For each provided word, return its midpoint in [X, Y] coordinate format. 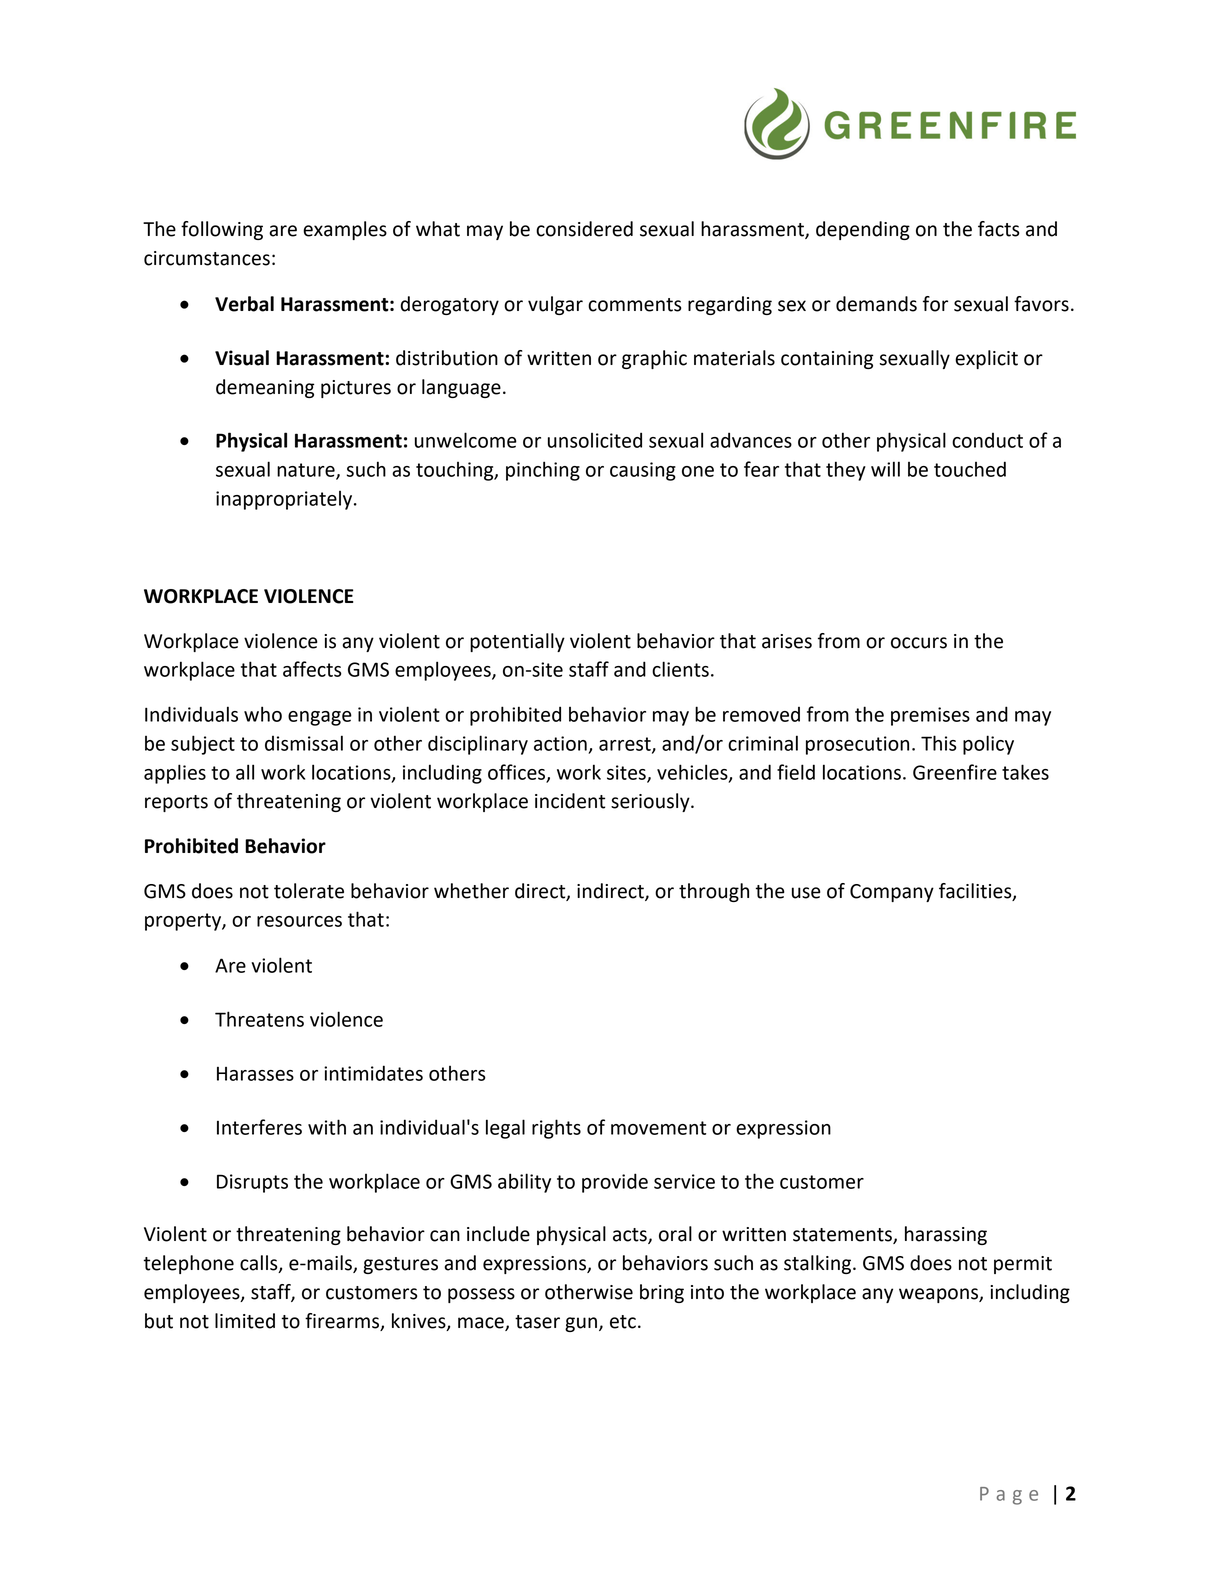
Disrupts [252, 1183]
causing [643, 471]
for [935, 304]
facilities [976, 891]
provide [615, 1183]
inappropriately [285, 500]
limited [245, 1321]
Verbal [244, 304]
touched [970, 469]
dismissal [304, 743]
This [939, 743]
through [714, 892]
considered [584, 229]
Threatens [259, 1019]
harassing [946, 1235]
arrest [626, 745]
